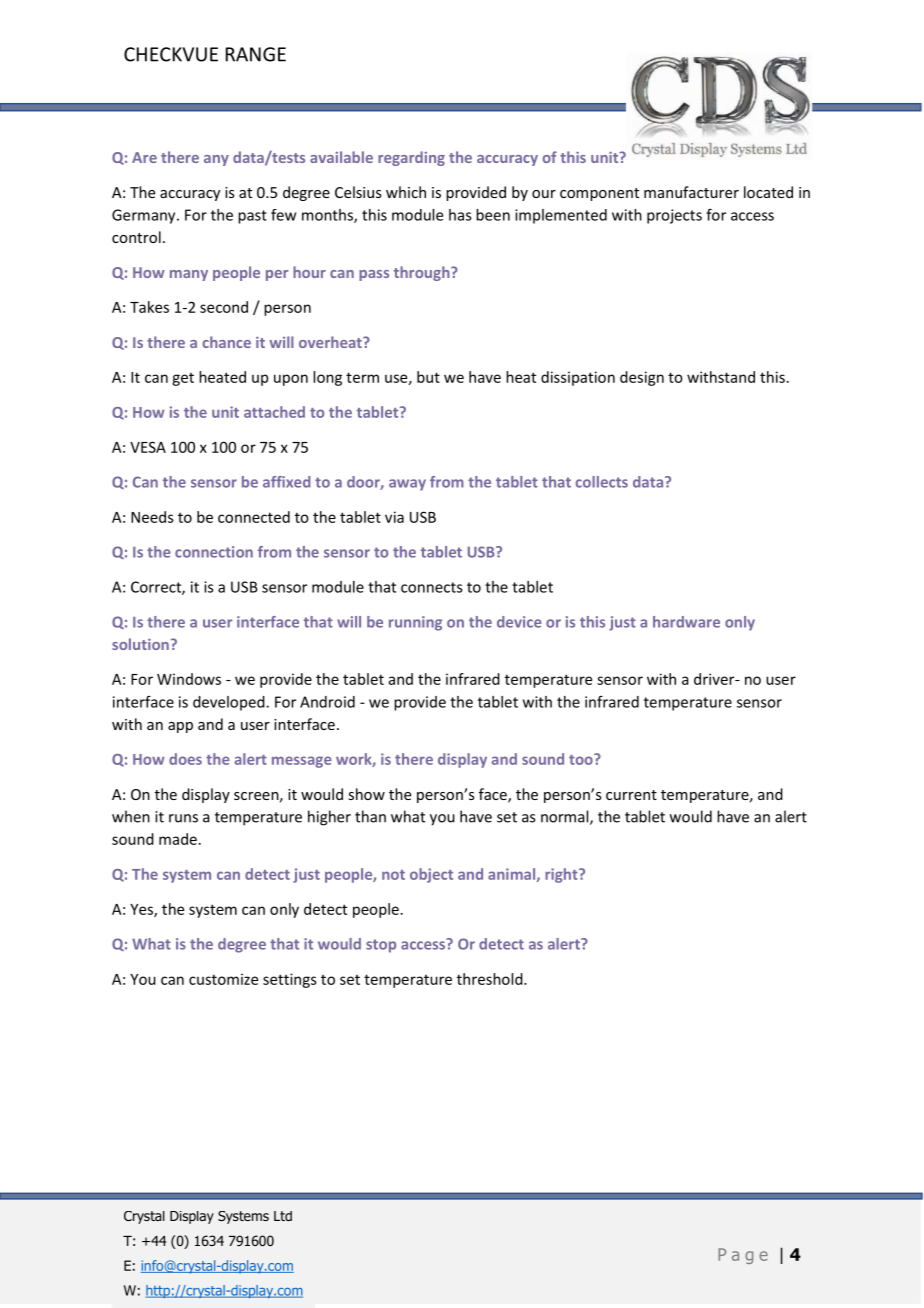  What do you see at coordinates (256, 54) in the document?
I see `RANGE` at bounding box center [256, 54].
